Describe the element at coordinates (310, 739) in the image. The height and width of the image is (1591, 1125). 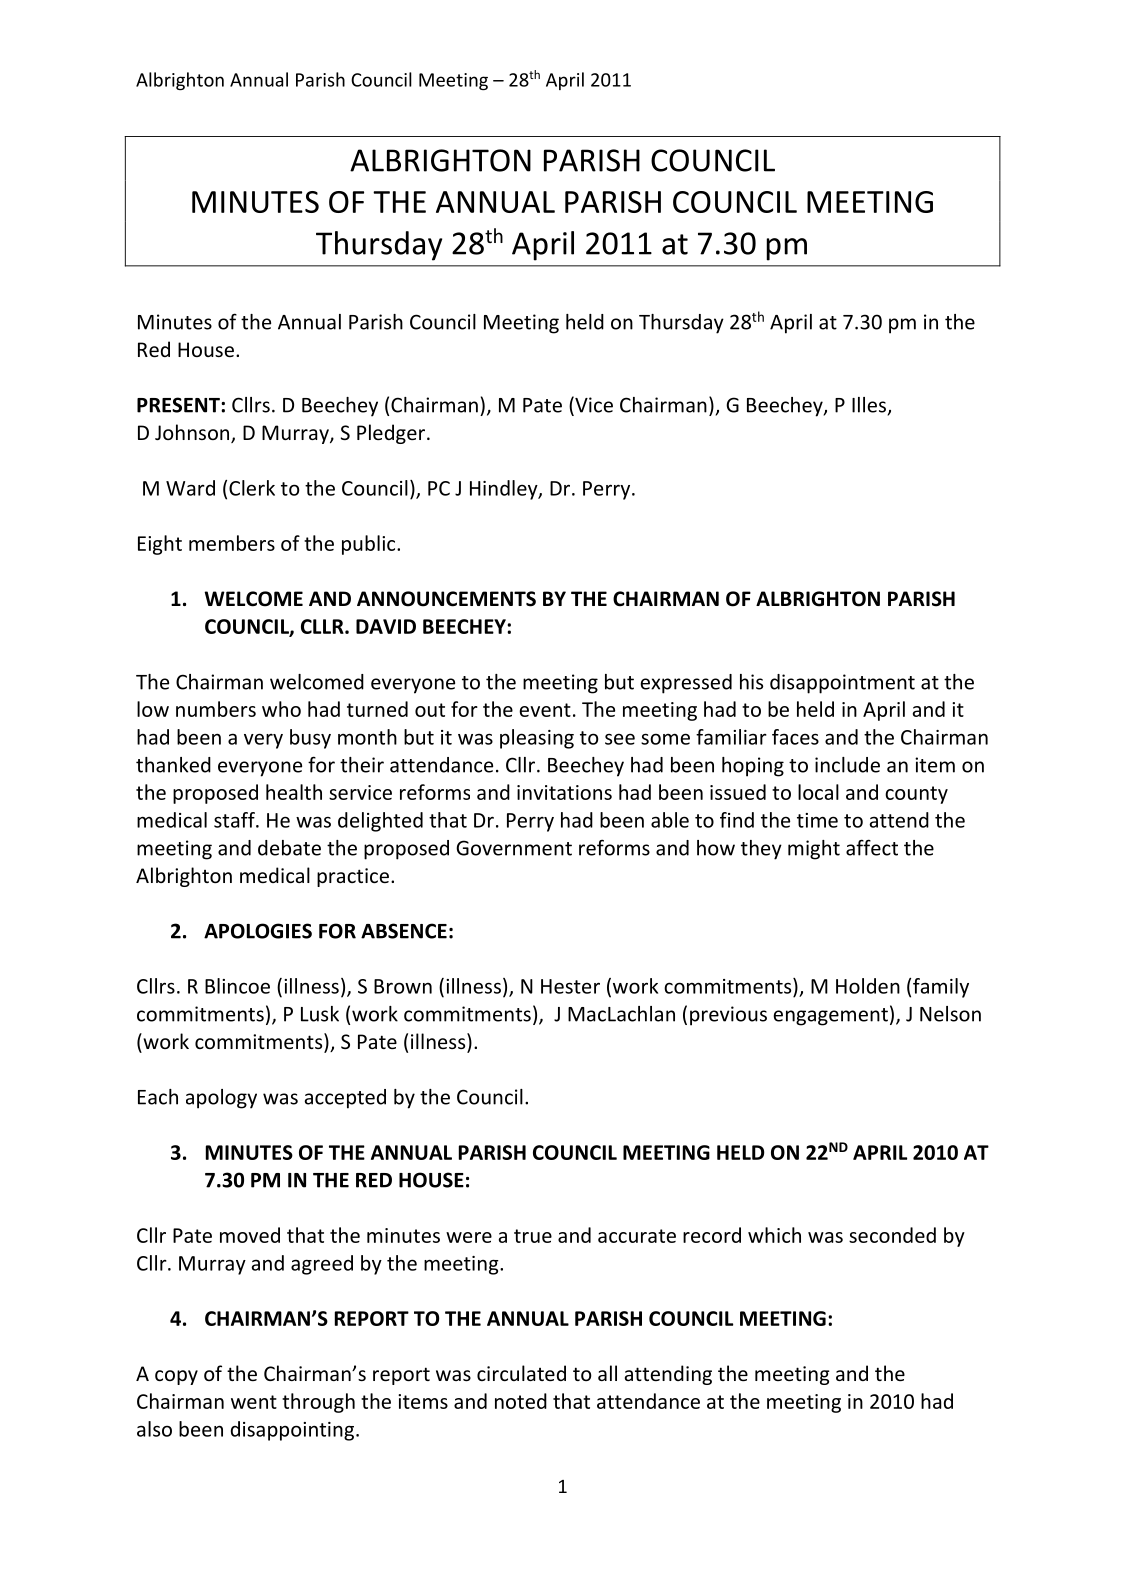
I see `busy` at that location.
